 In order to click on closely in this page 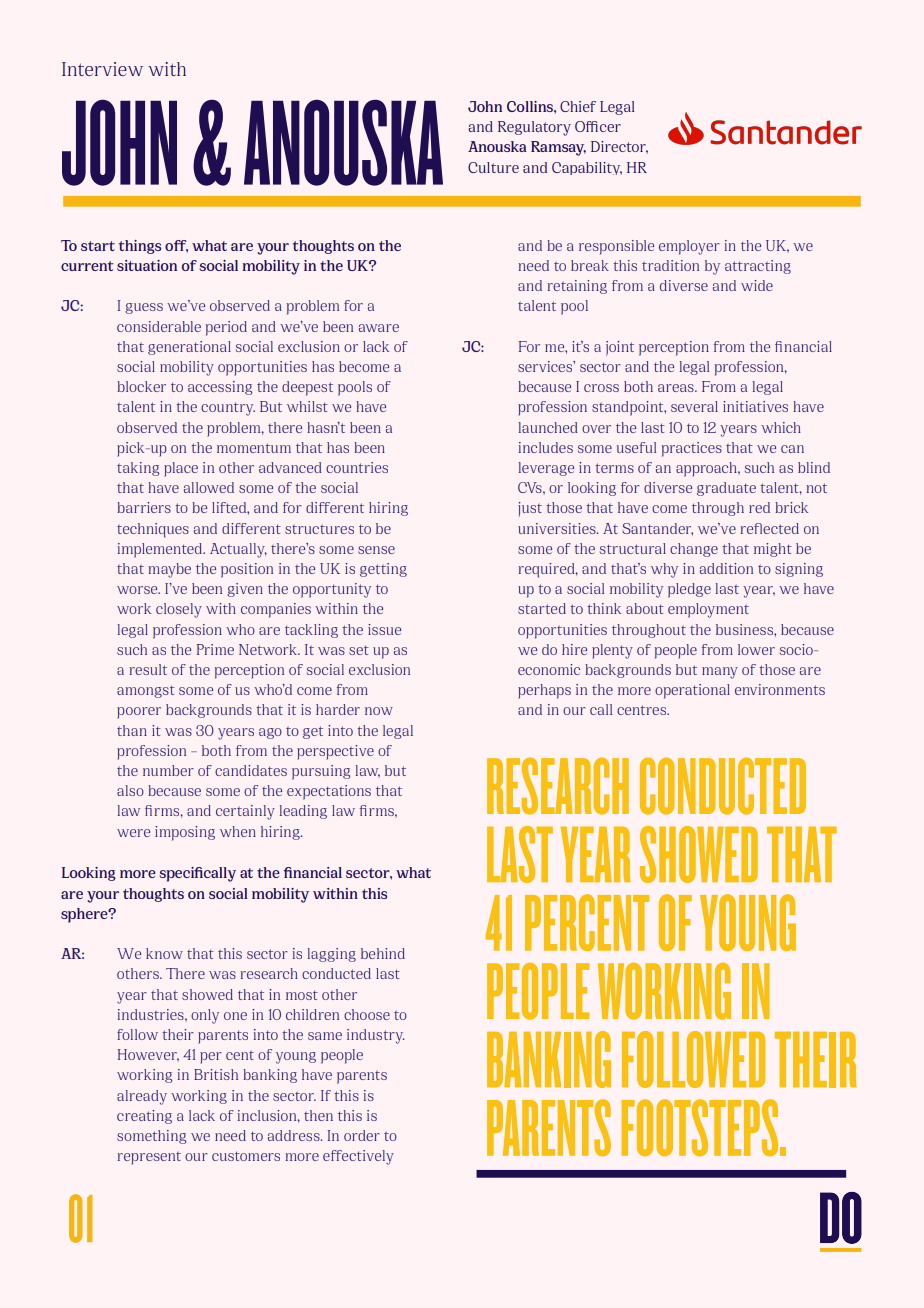, I will do `click(179, 610)`.
